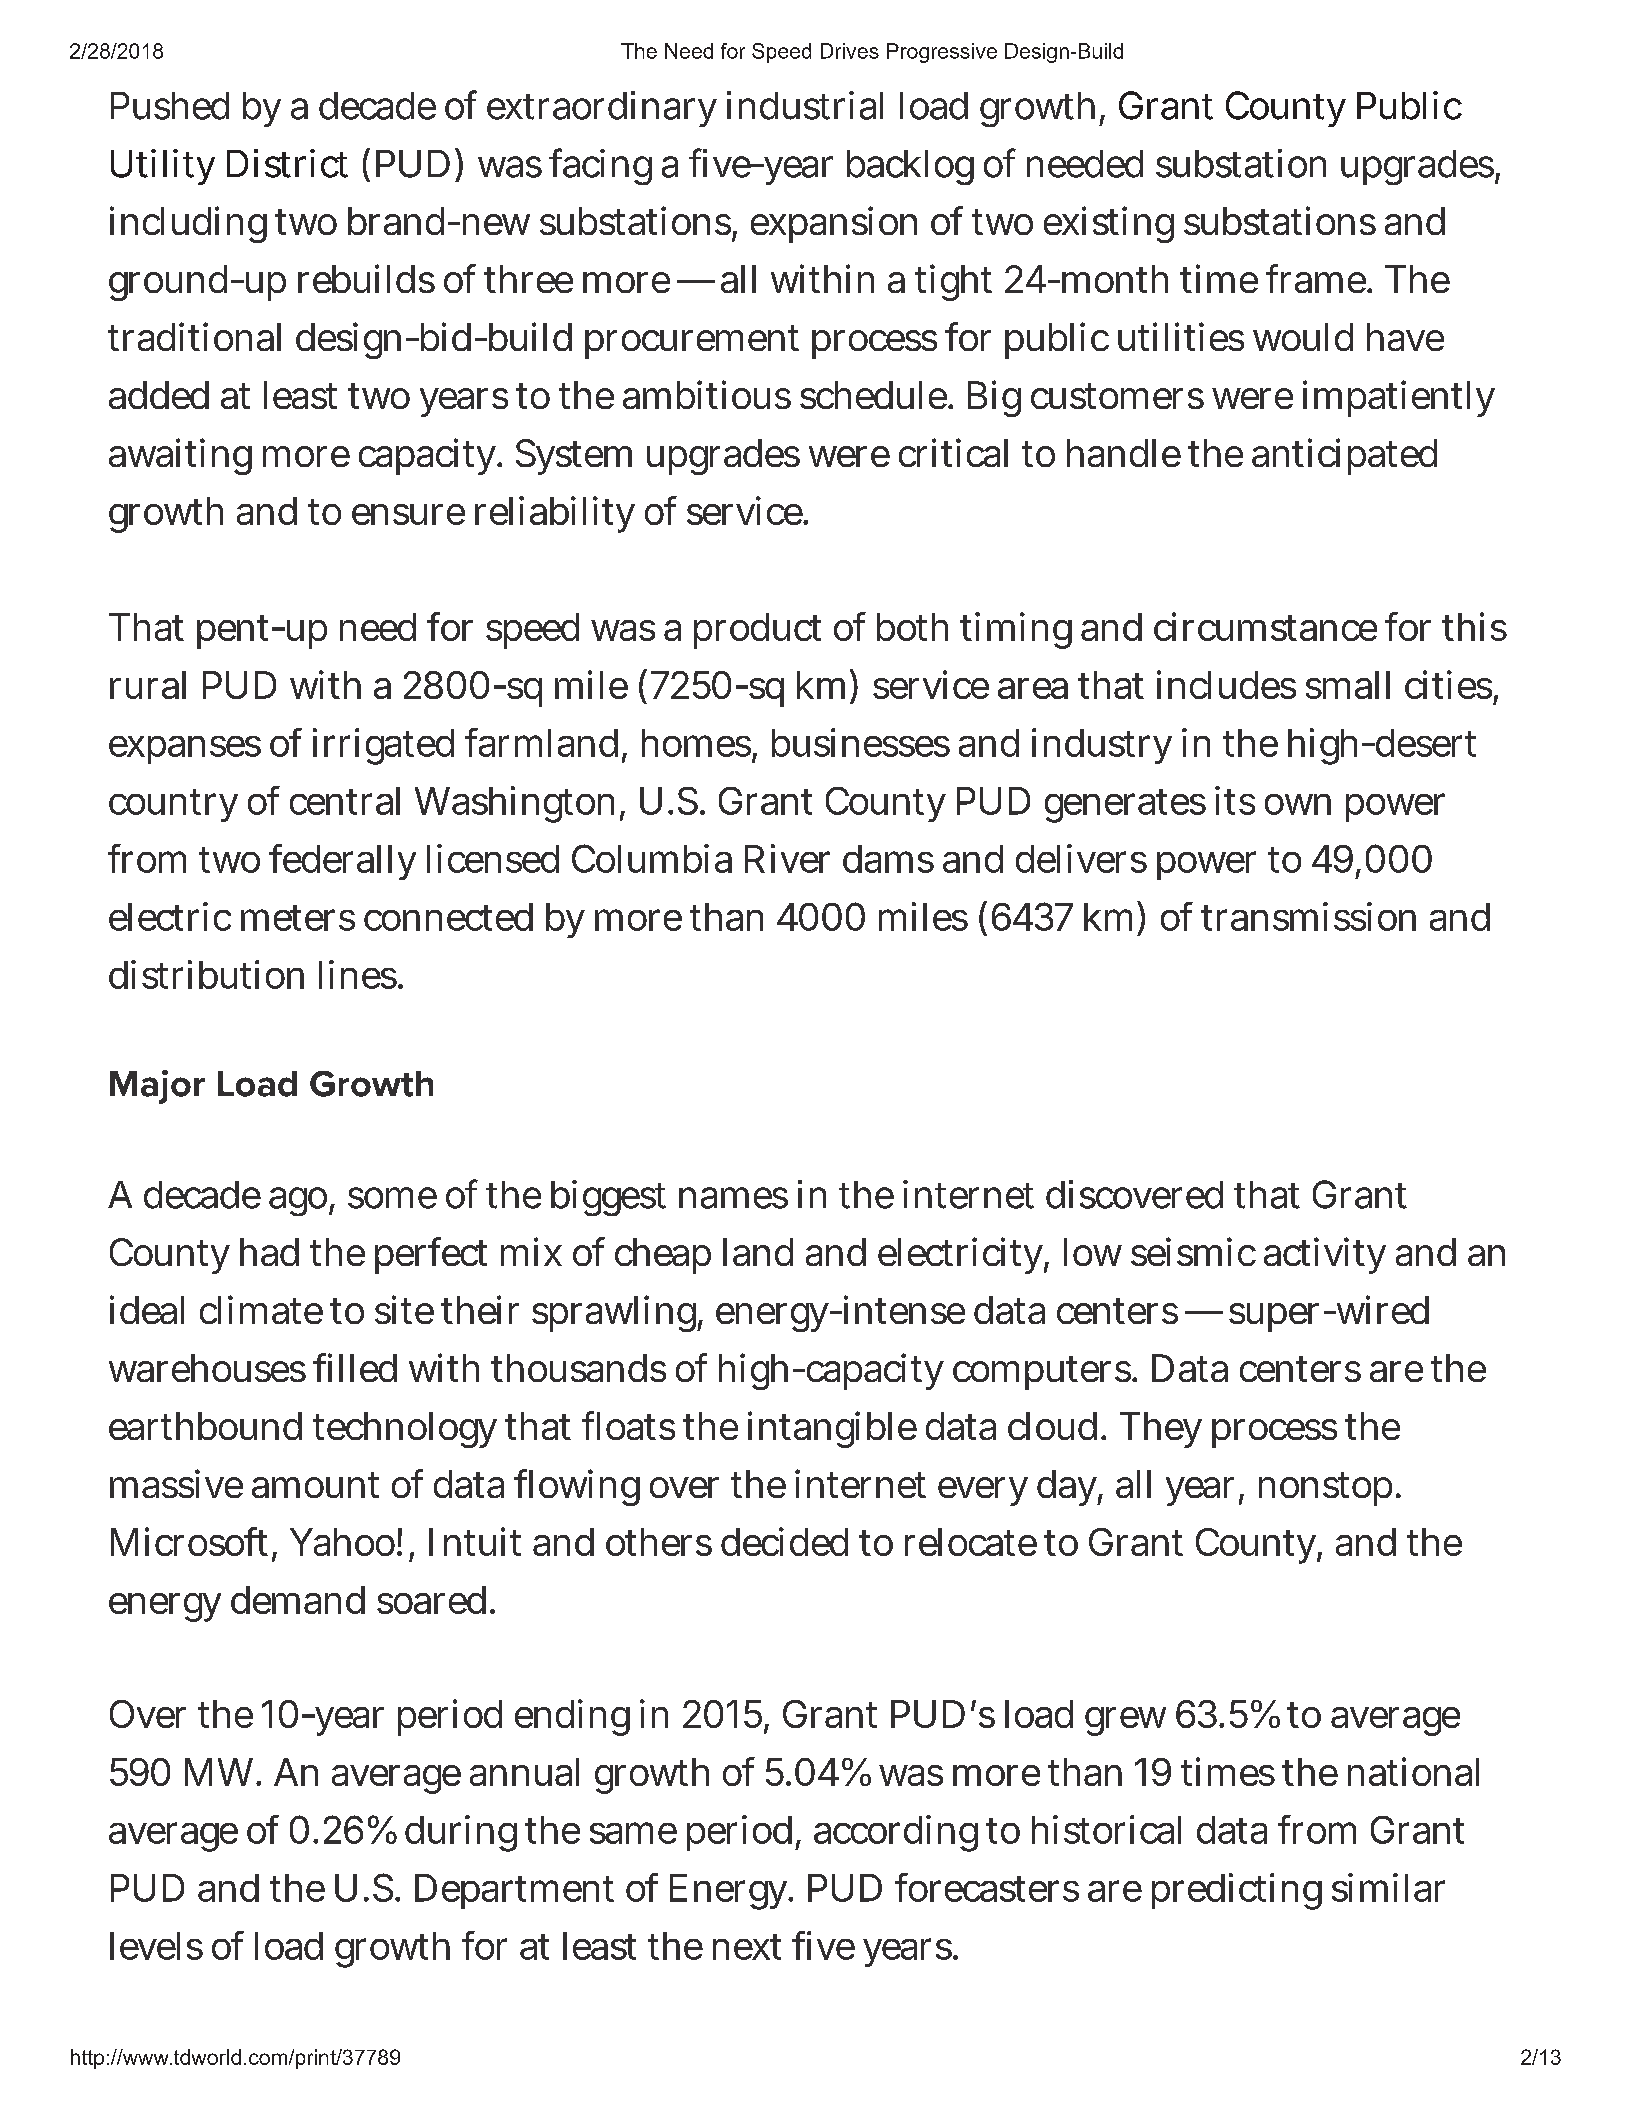 The width and height of the image is (1631, 2110). Describe the element at coordinates (287, 163) in the image. I see `District` at that location.
